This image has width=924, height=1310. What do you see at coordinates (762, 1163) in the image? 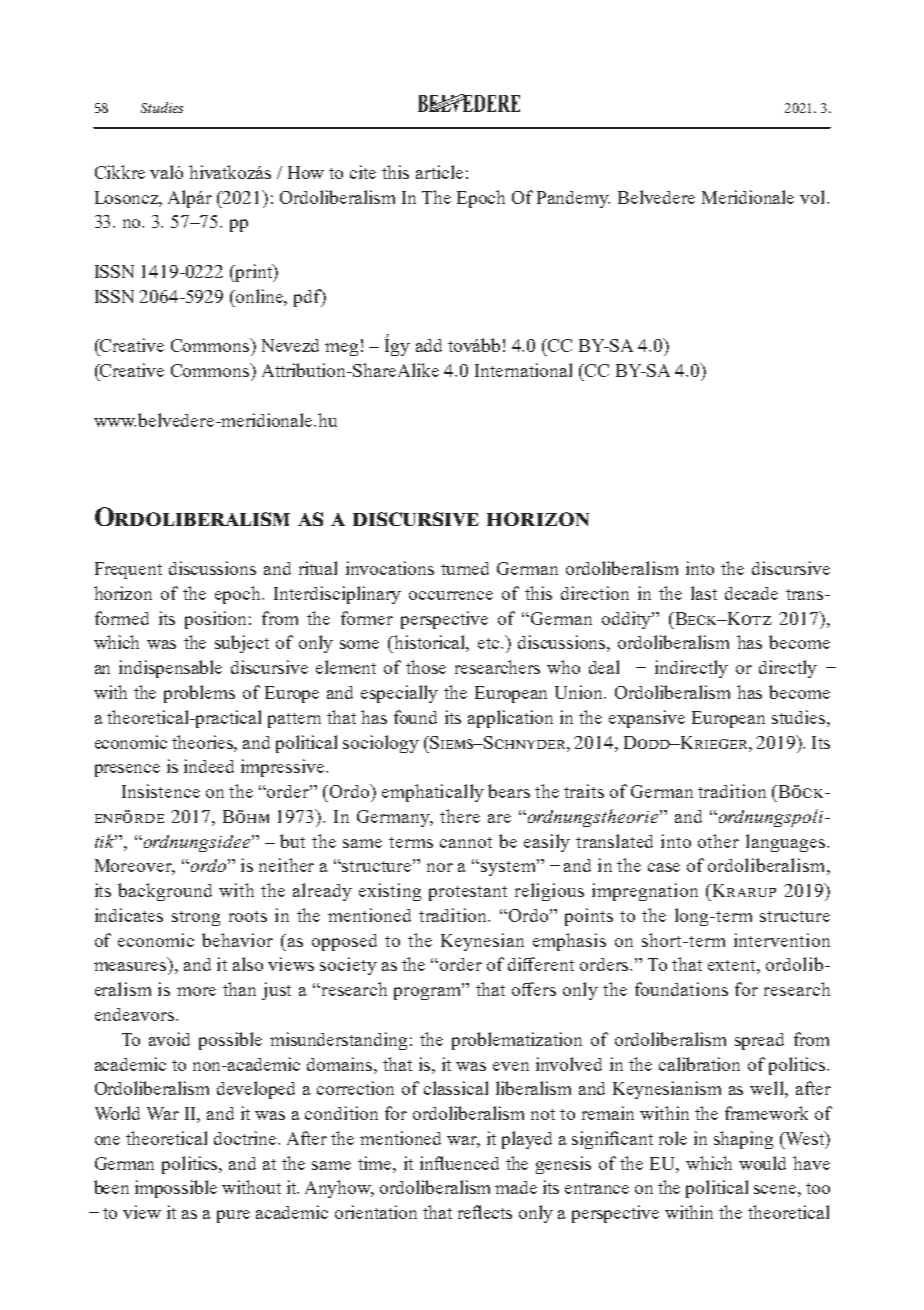
I see `would` at bounding box center [762, 1163].
